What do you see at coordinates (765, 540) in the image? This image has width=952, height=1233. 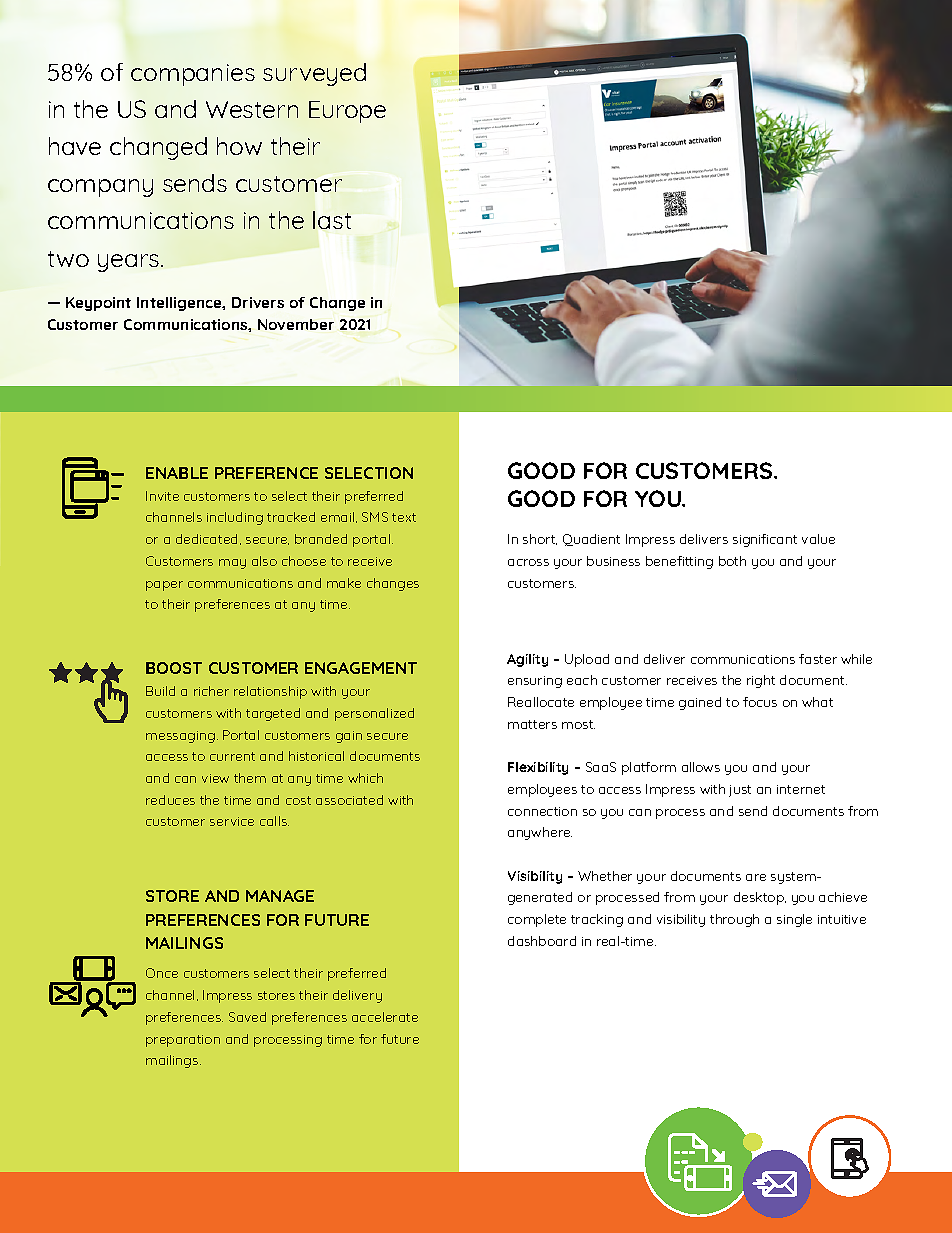 I see `significant` at bounding box center [765, 540].
